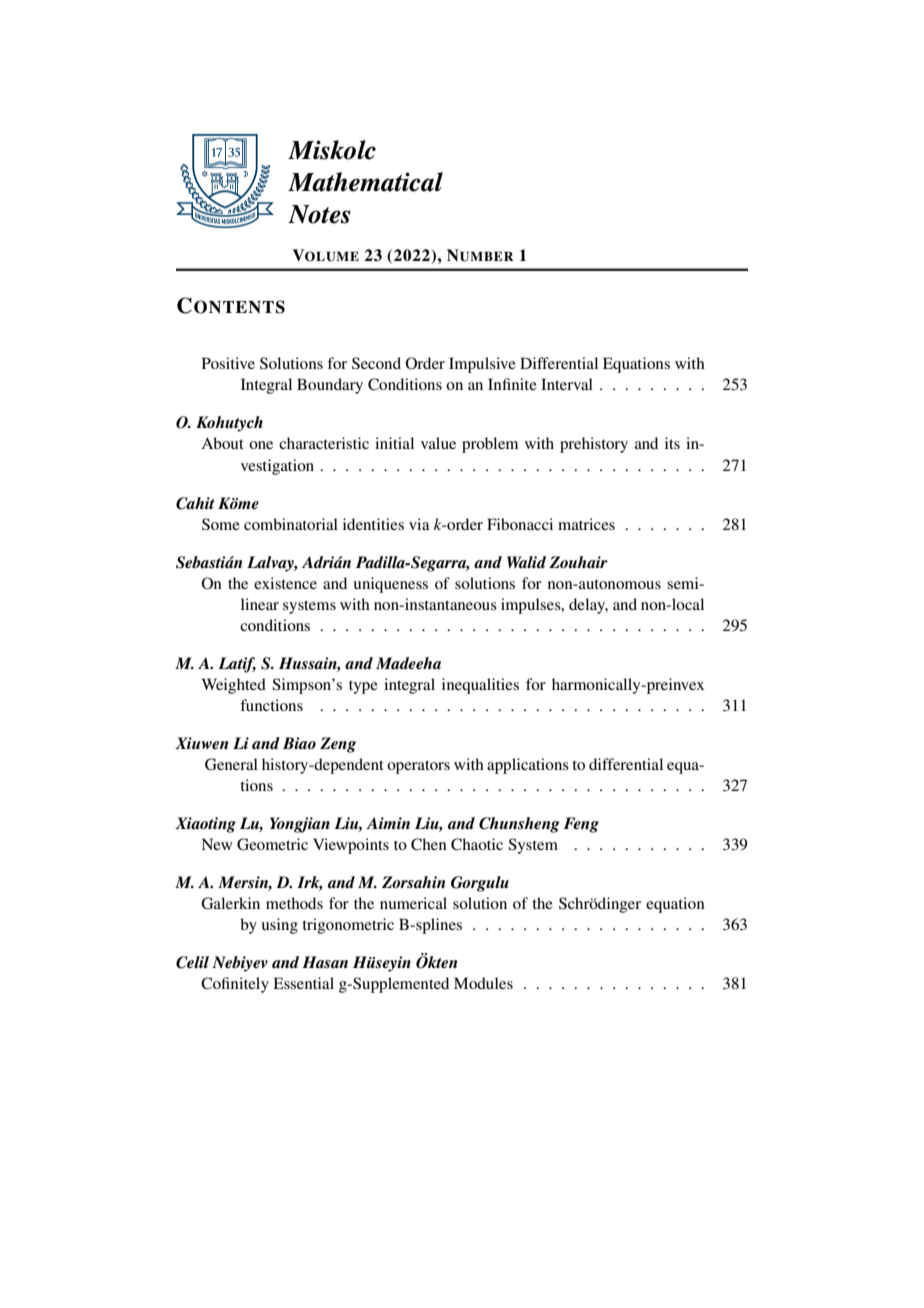  Describe the element at coordinates (586, 524) in the screenshot. I see `matrices` at that location.
